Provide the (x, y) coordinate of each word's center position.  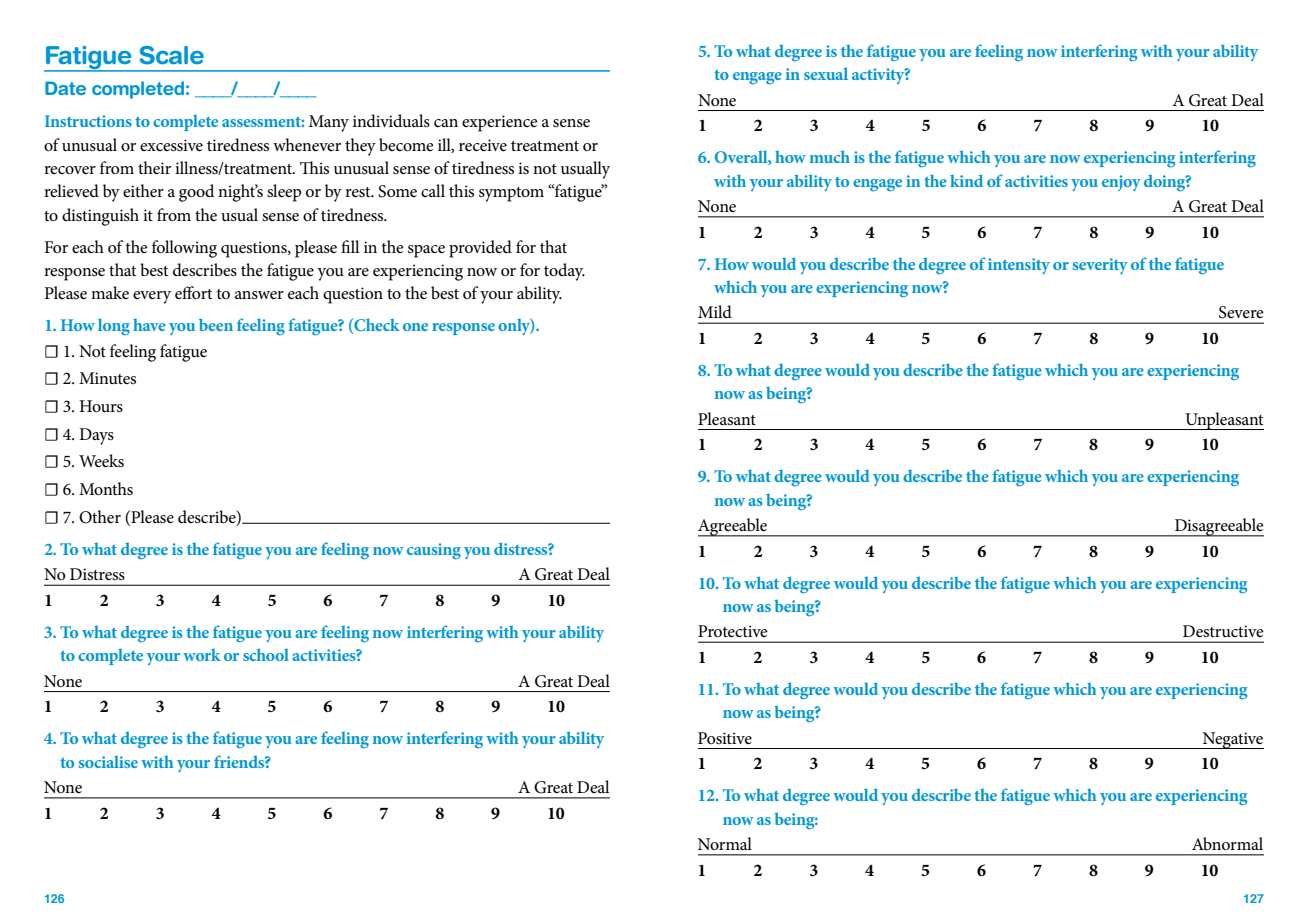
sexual (826, 73)
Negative (1232, 740)
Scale (172, 55)
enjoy (1121, 183)
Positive (725, 738)
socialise (108, 762)
